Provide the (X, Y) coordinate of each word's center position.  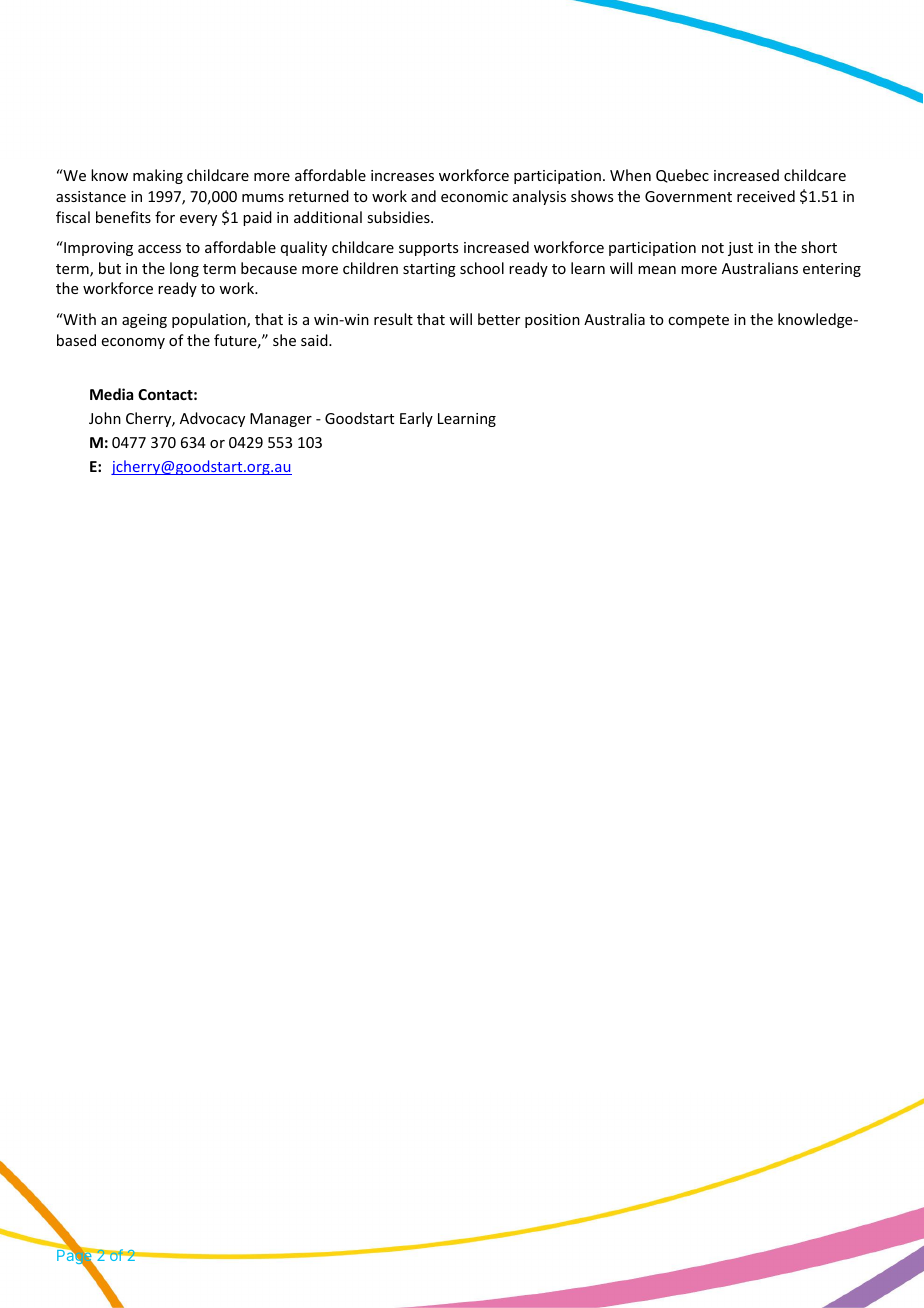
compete (698, 321)
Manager (281, 420)
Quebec (682, 176)
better (499, 319)
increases (402, 175)
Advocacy (212, 419)
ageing (144, 321)
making (158, 176)
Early (416, 419)
